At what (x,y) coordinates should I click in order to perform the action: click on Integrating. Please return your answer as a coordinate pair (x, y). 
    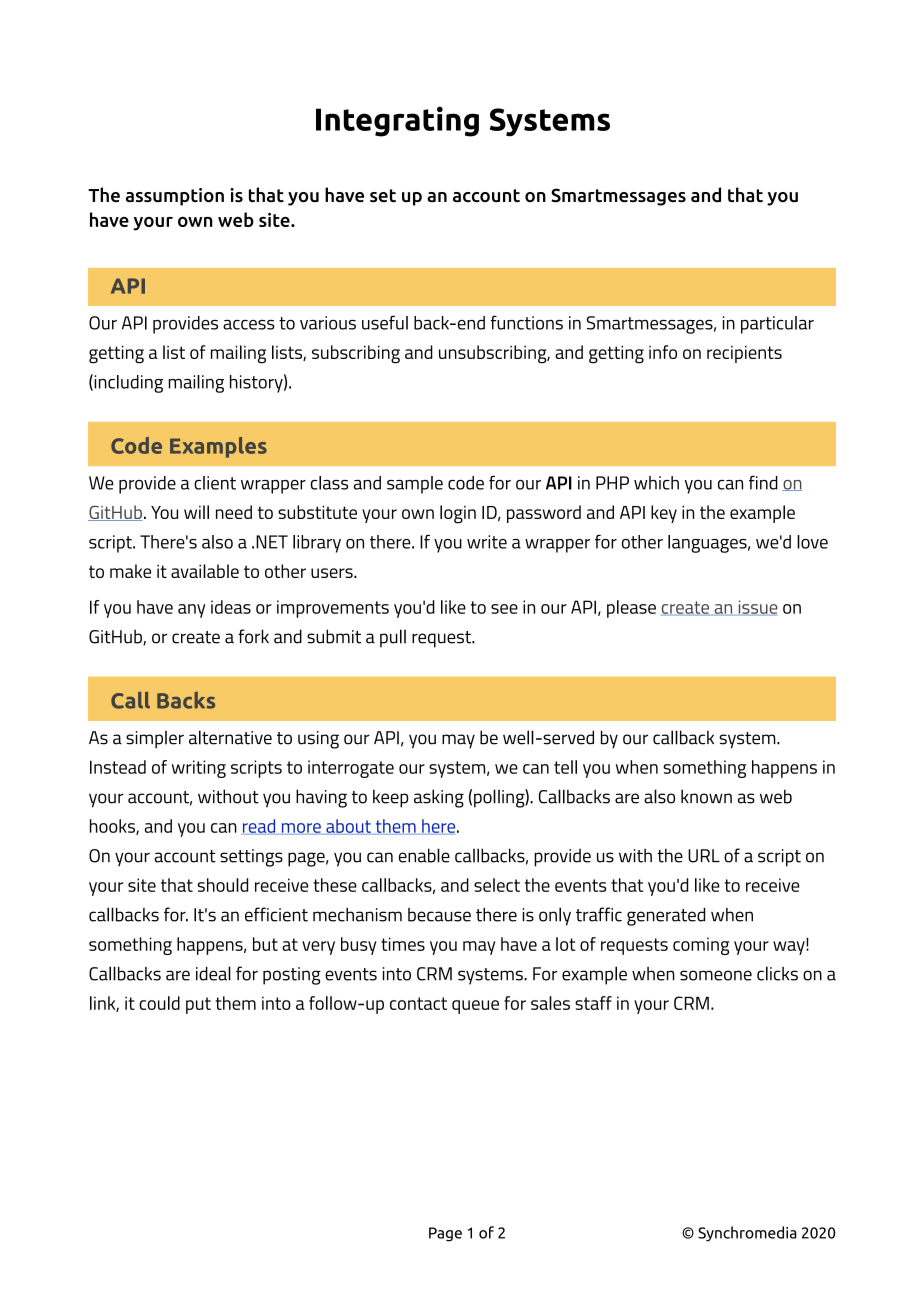
    Looking at the image, I should click on (397, 121).
